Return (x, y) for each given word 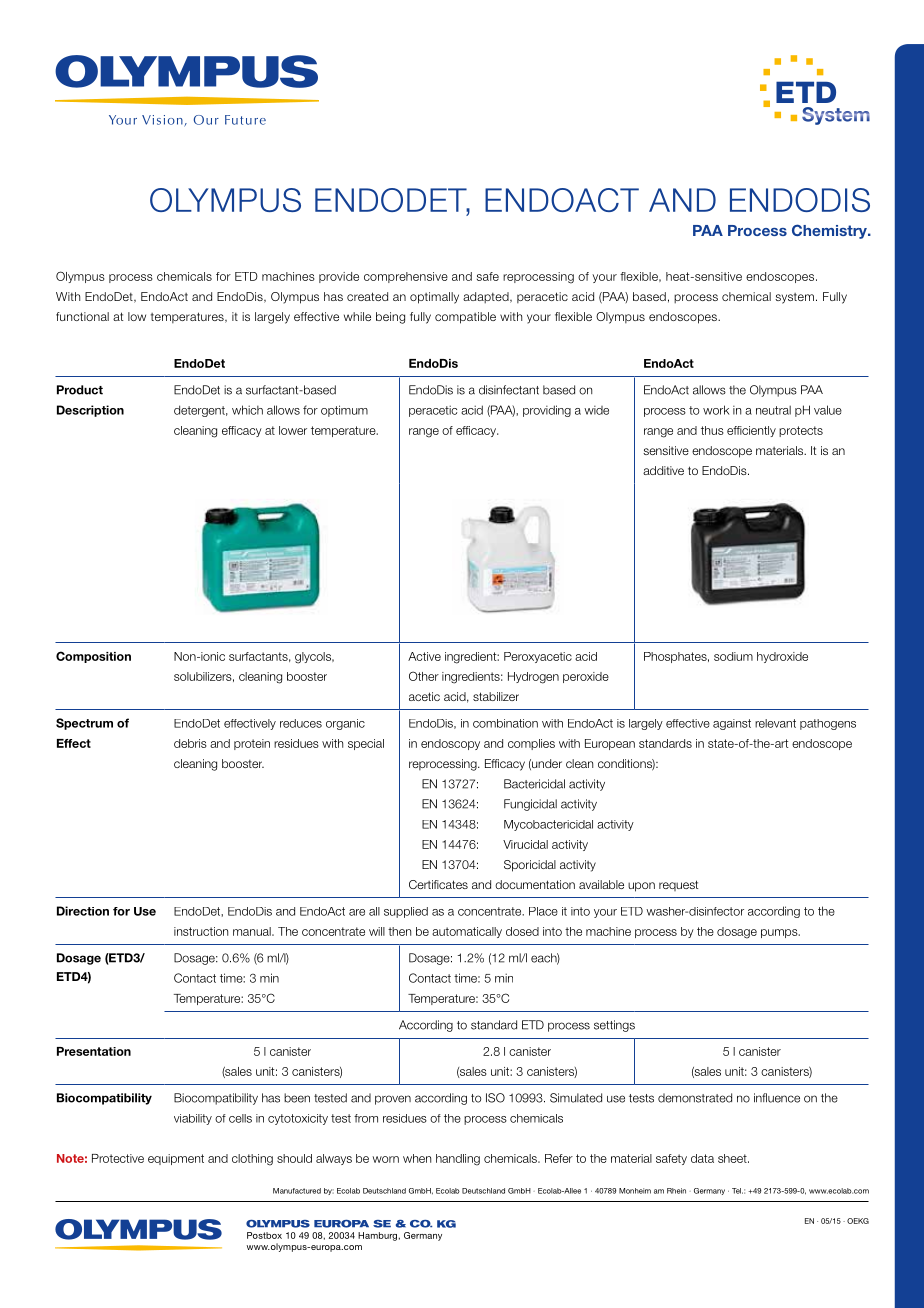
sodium (733, 656)
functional (82, 316)
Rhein (676, 1191)
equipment (176, 1159)
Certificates (438, 884)
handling (458, 1160)
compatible (465, 318)
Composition (93, 657)
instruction (201, 931)
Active (424, 656)
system (794, 298)
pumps (780, 933)
